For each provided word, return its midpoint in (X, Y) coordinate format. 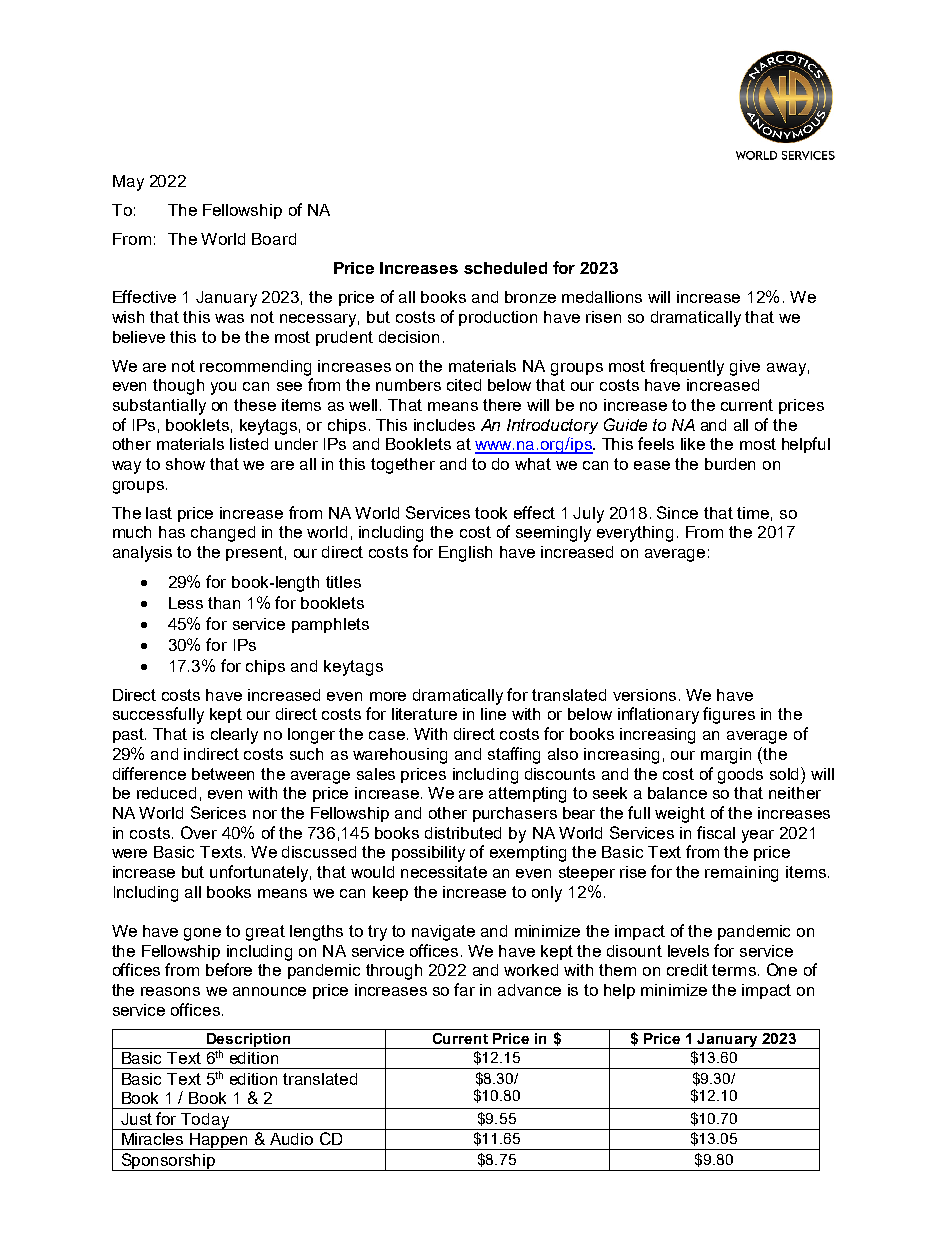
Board (274, 239)
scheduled (505, 268)
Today (206, 1121)
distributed (463, 833)
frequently (687, 367)
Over (199, 832)
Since (677, 512)
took (491, 513)
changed (223, 534)
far (464, 989)
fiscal (716, 832)
